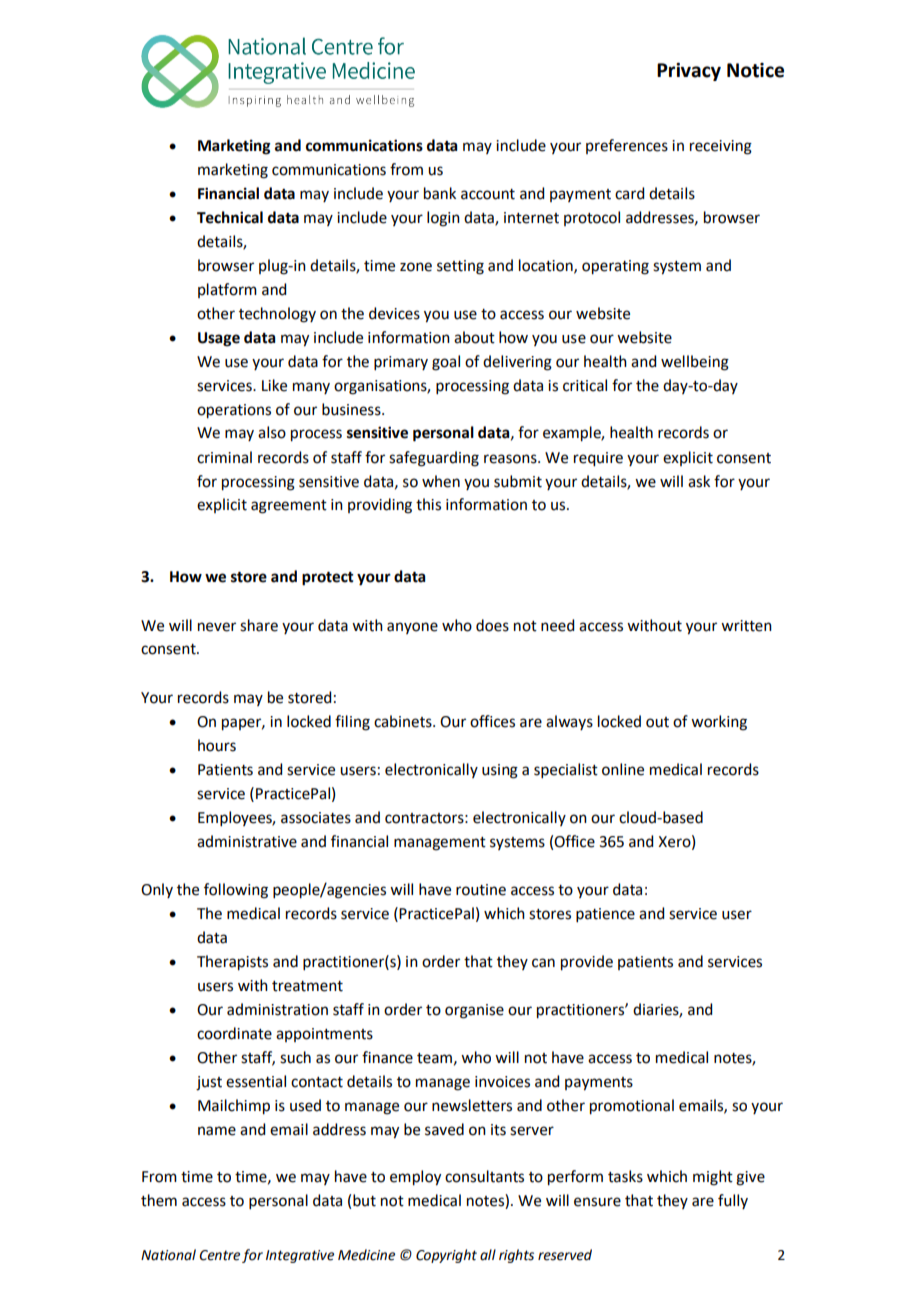 The height and width of the screenshot is (1308, 924). Describe the element at coordinates (219, 1255) in the screenshot. I see `Centre` at that location.
